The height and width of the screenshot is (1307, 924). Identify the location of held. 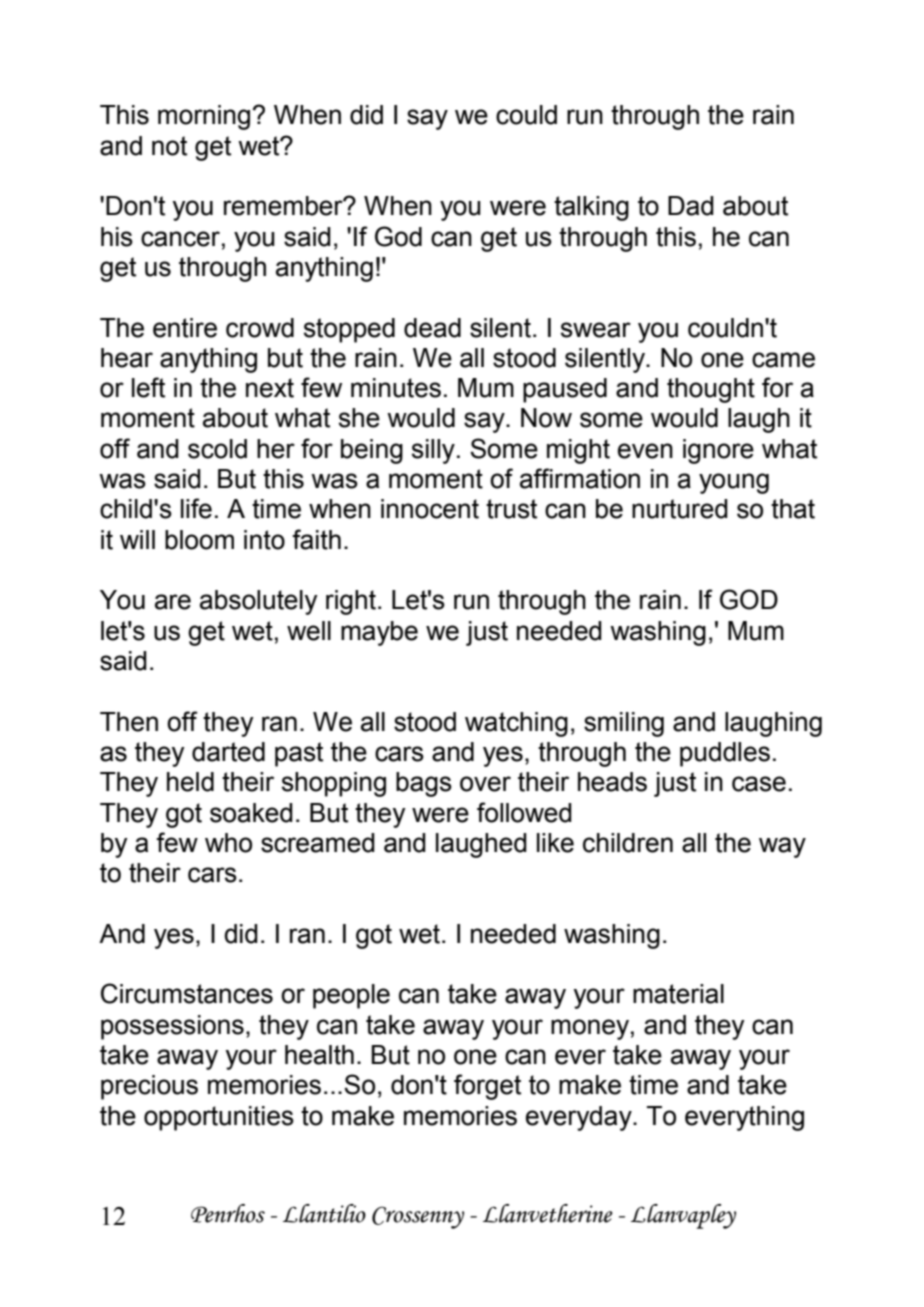
(190, 782).
